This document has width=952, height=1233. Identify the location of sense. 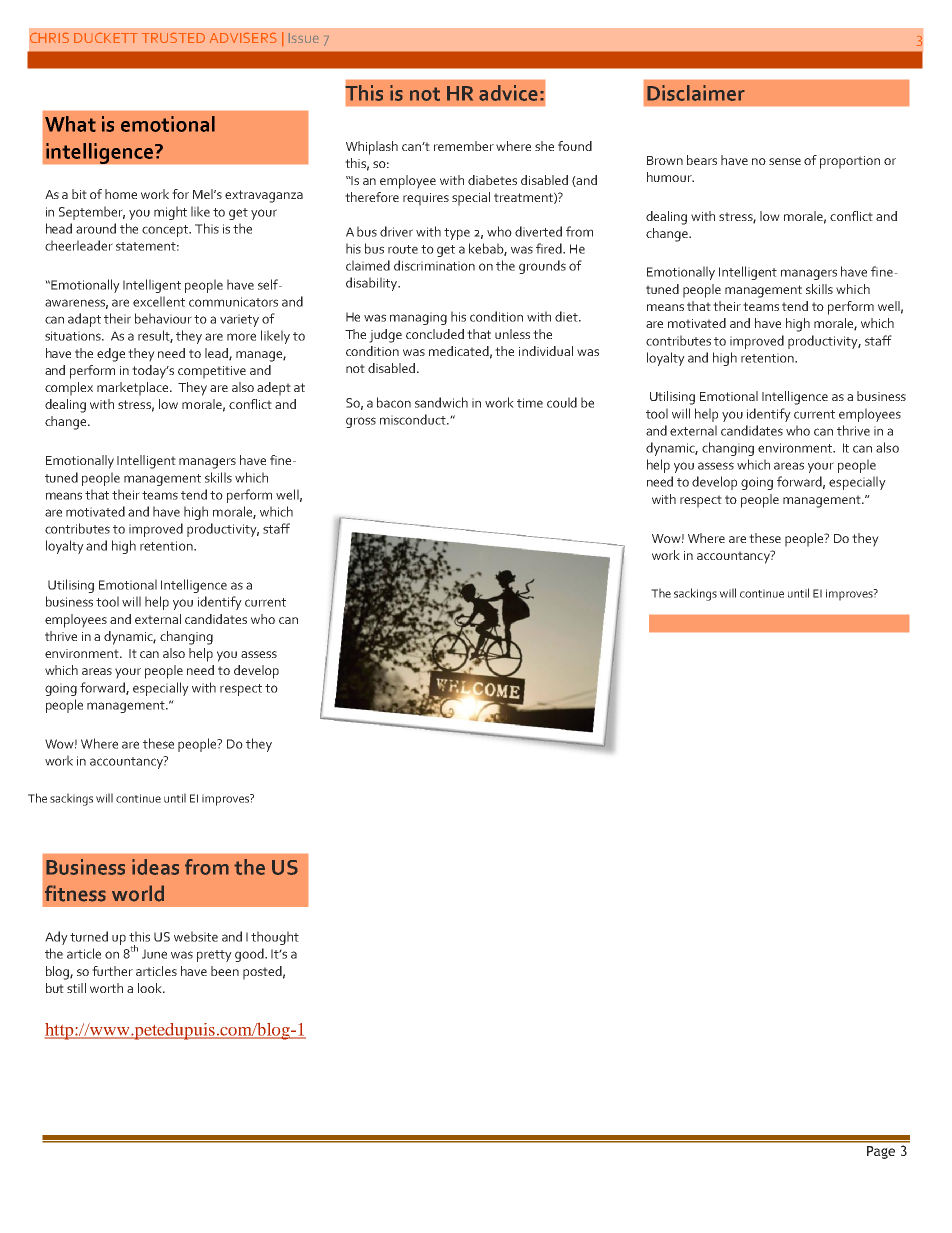
(785, 161).
